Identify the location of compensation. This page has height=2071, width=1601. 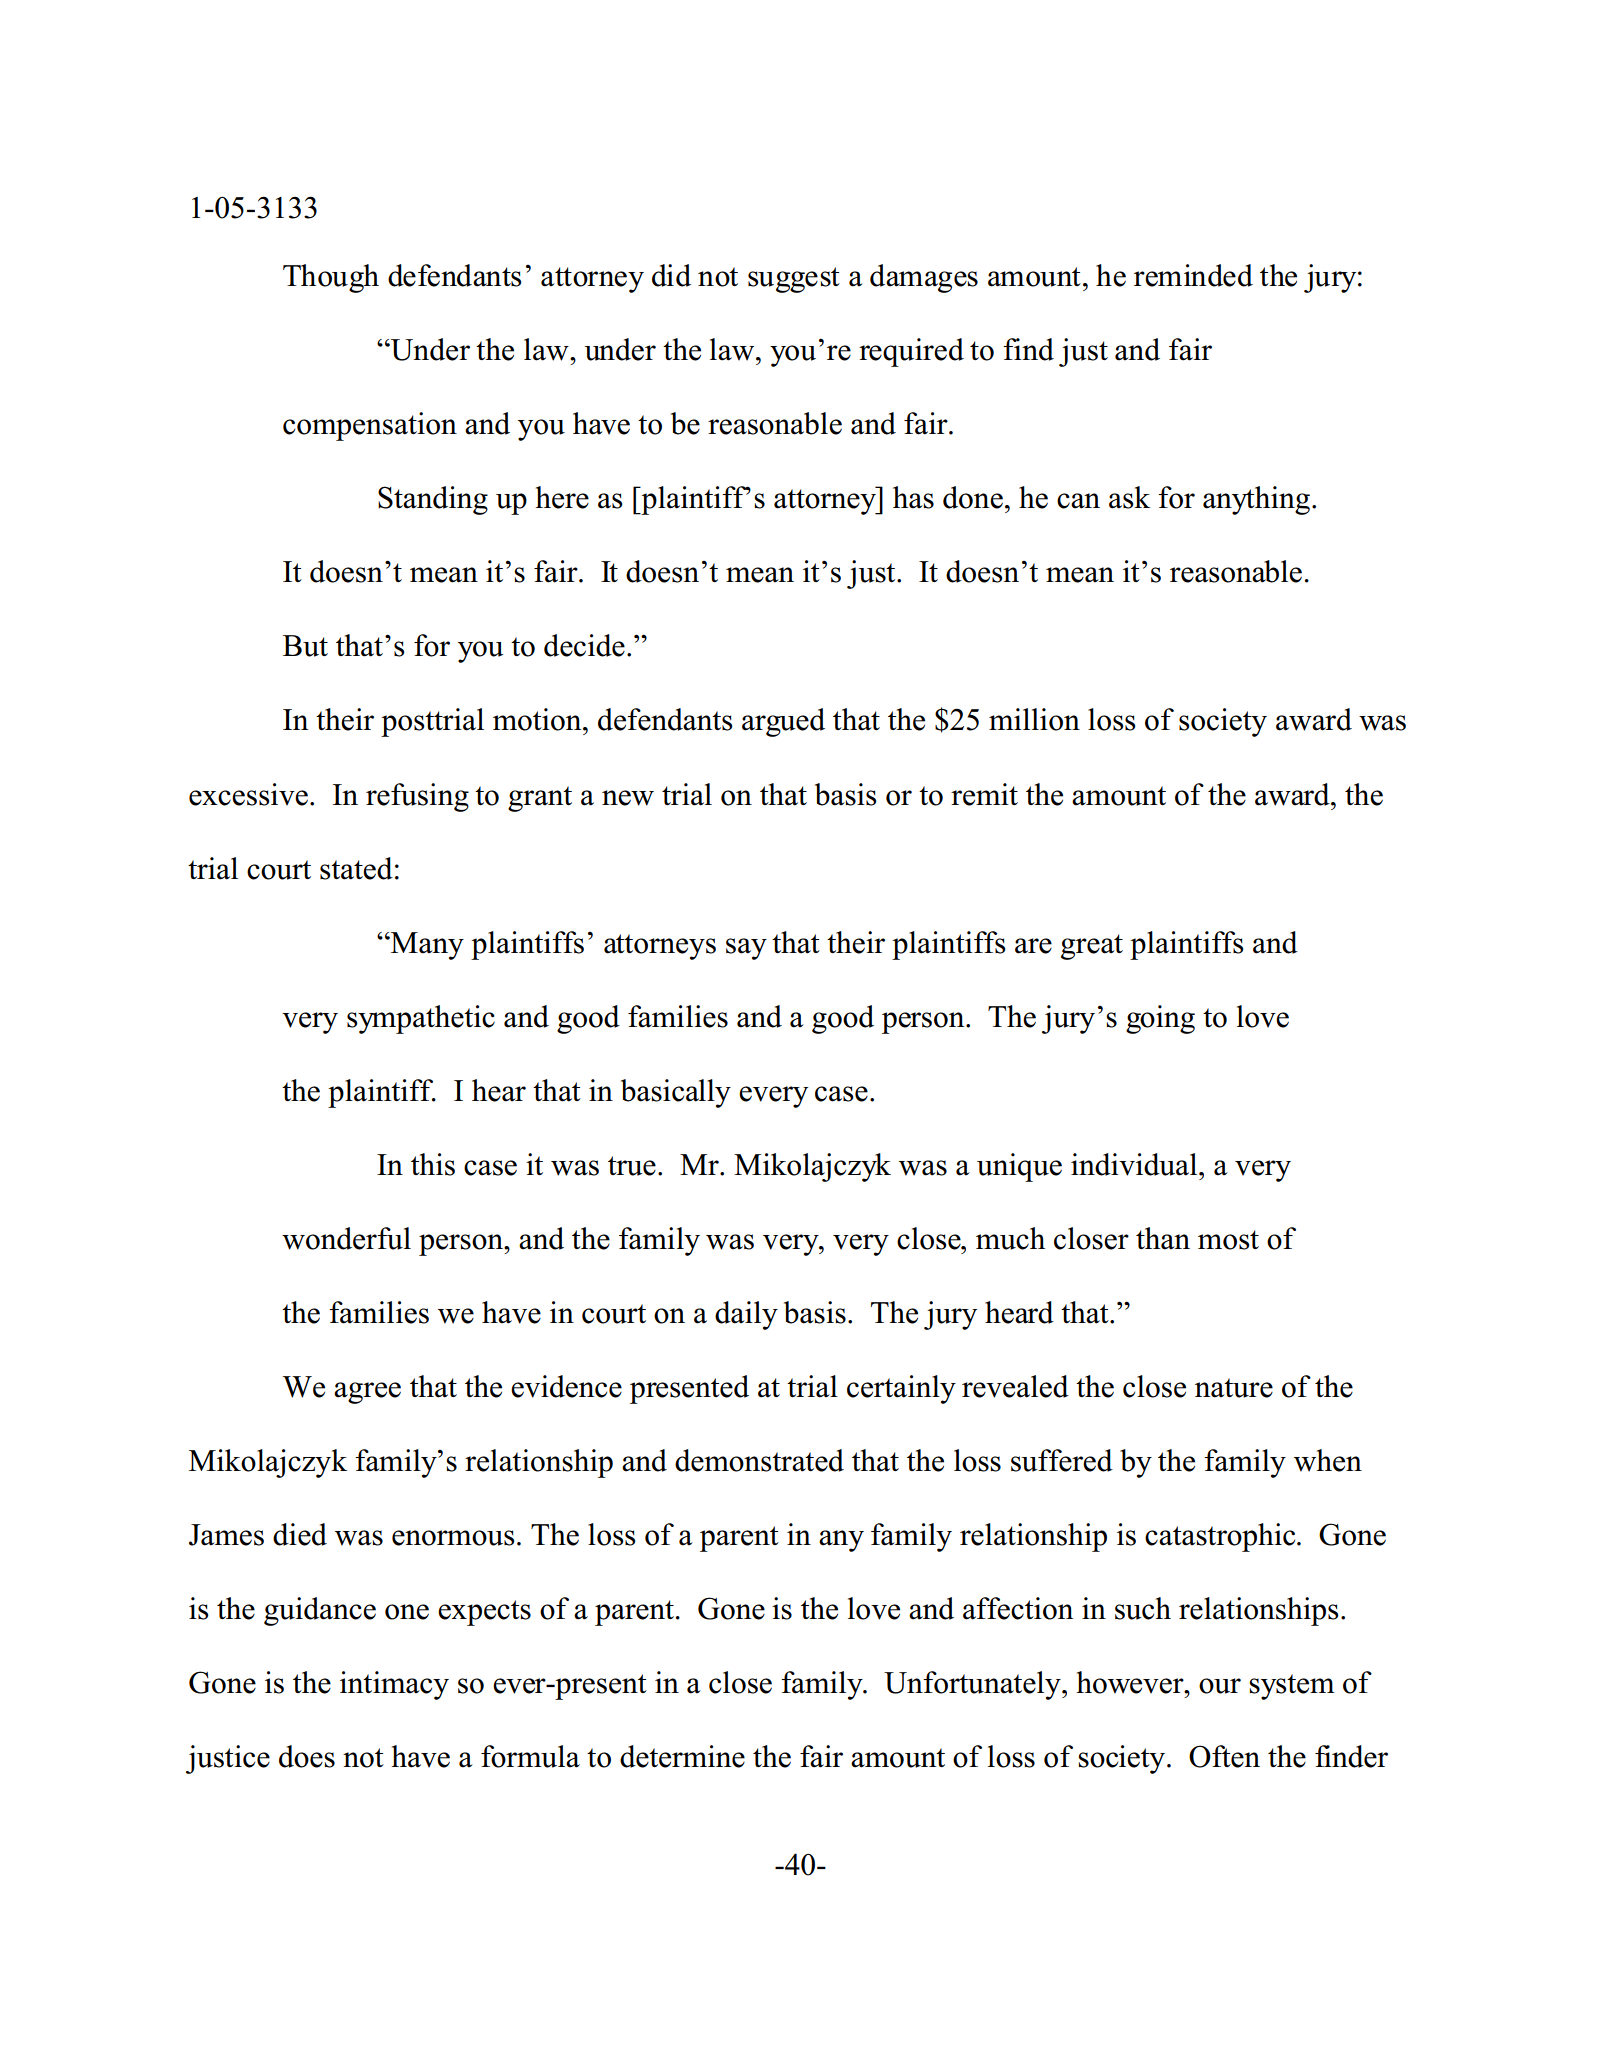
(370, 426).
